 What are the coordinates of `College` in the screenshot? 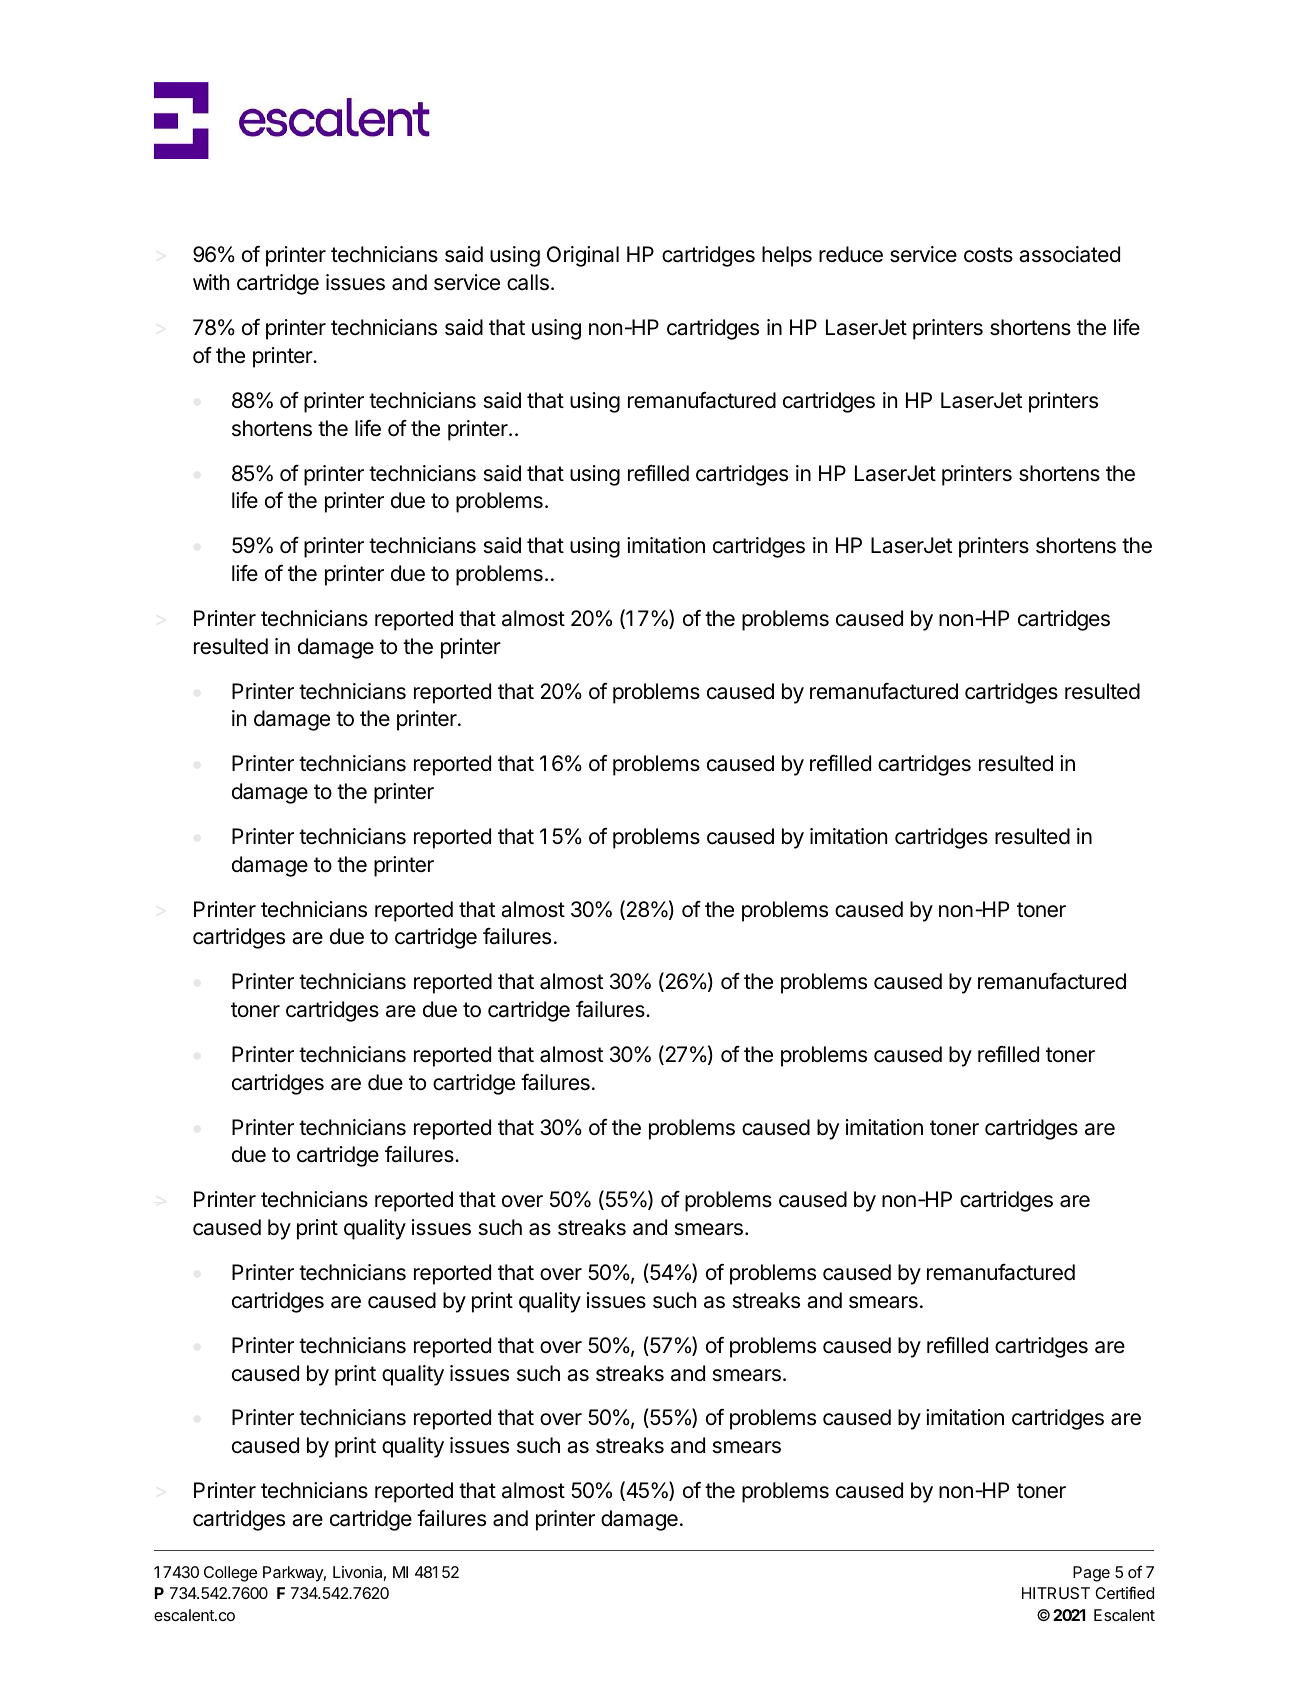 It's located at (230, 1574).
